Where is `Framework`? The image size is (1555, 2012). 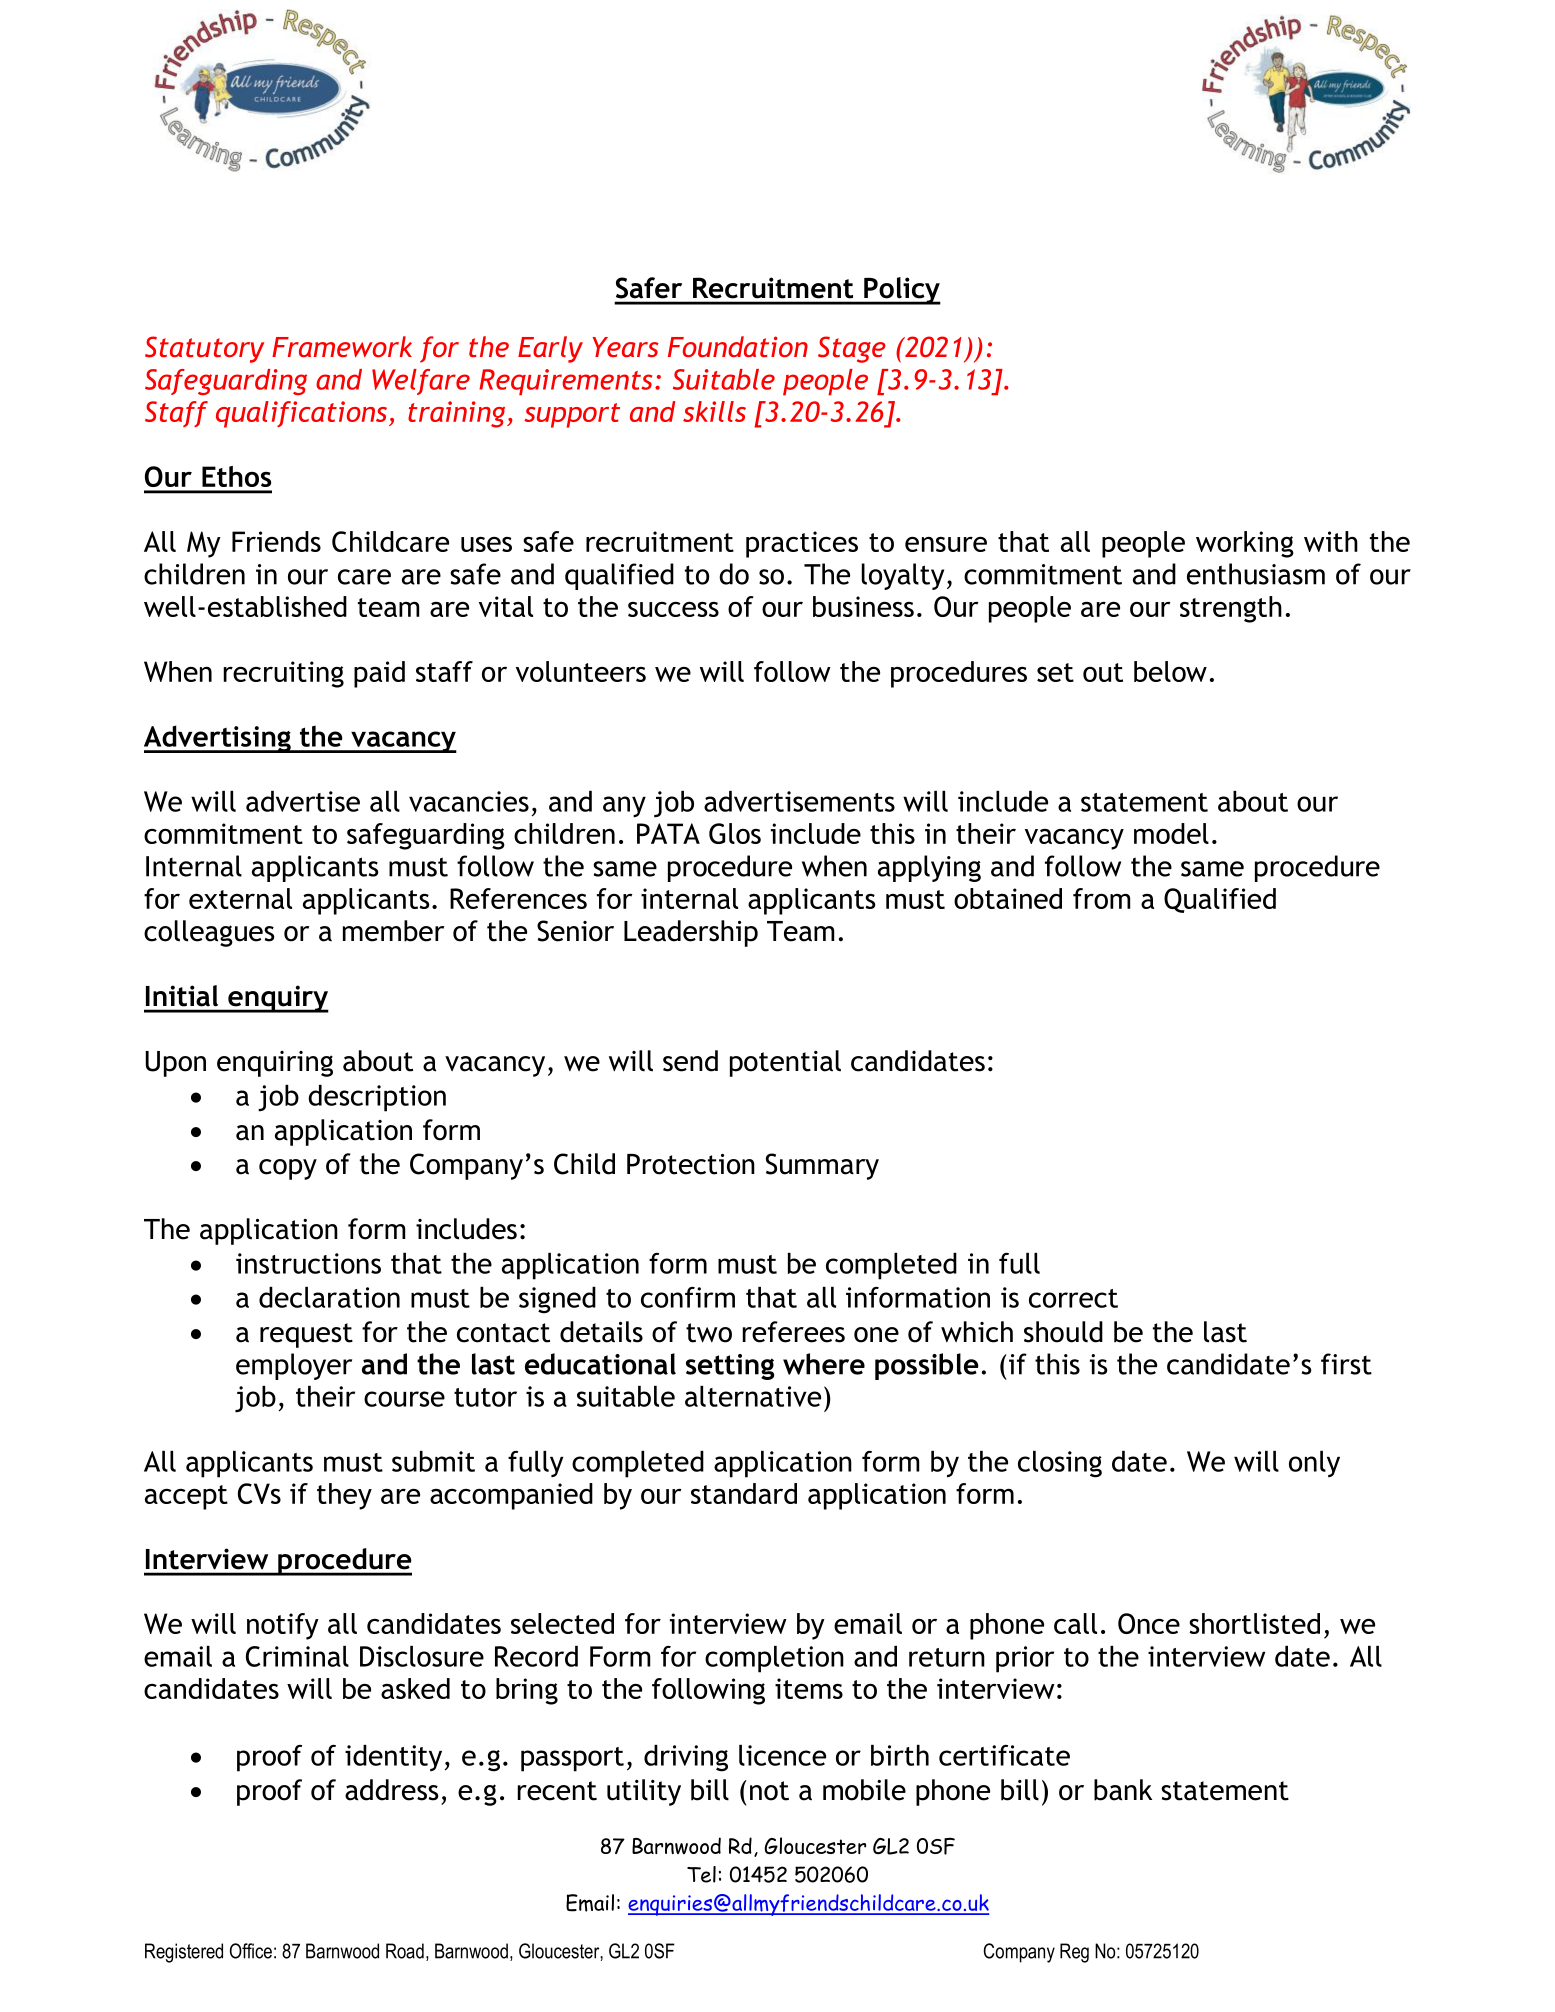
Framework is located at coordinates (342, 346).
